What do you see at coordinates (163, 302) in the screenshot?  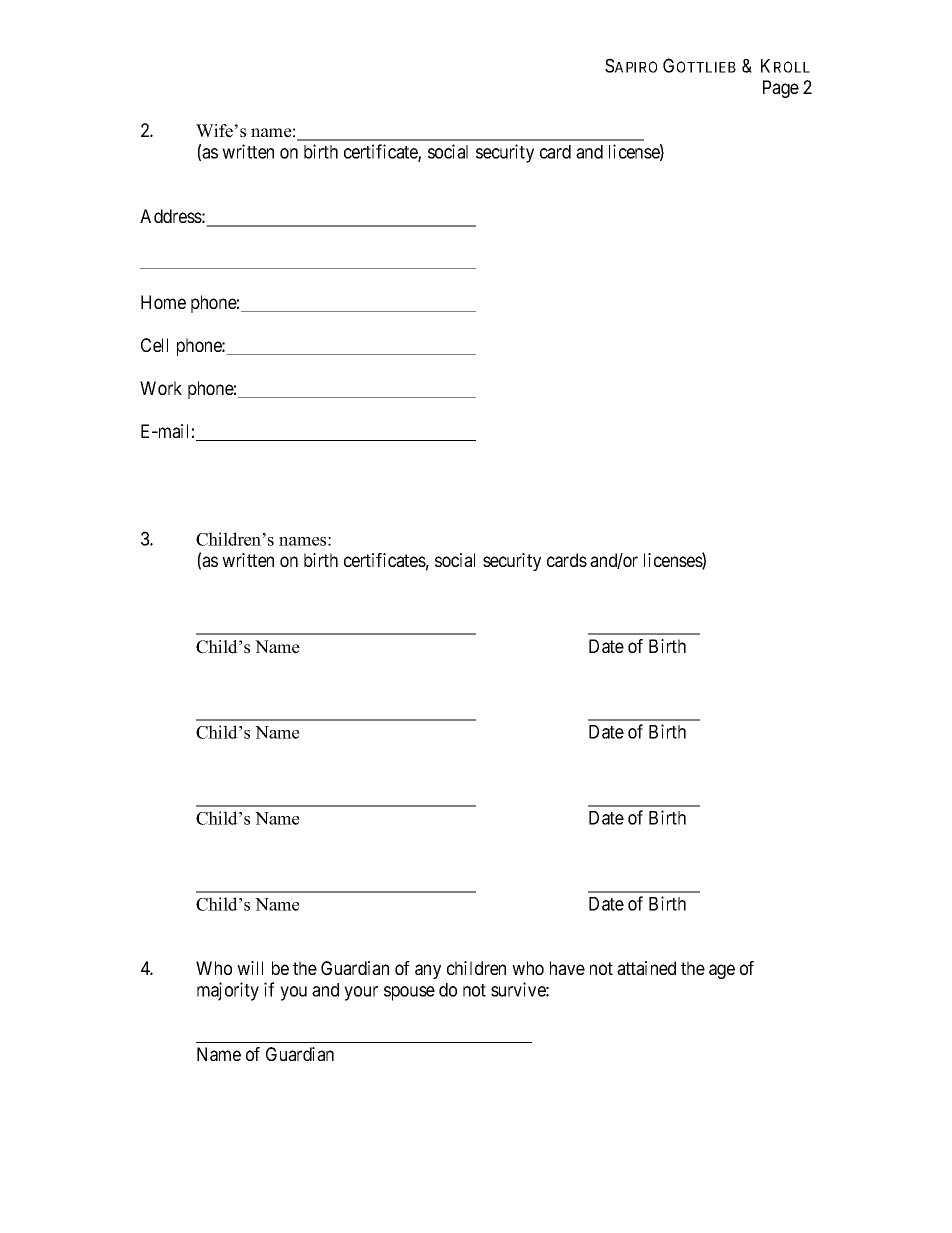 I see `Home` at bounding box center [163, 302].
